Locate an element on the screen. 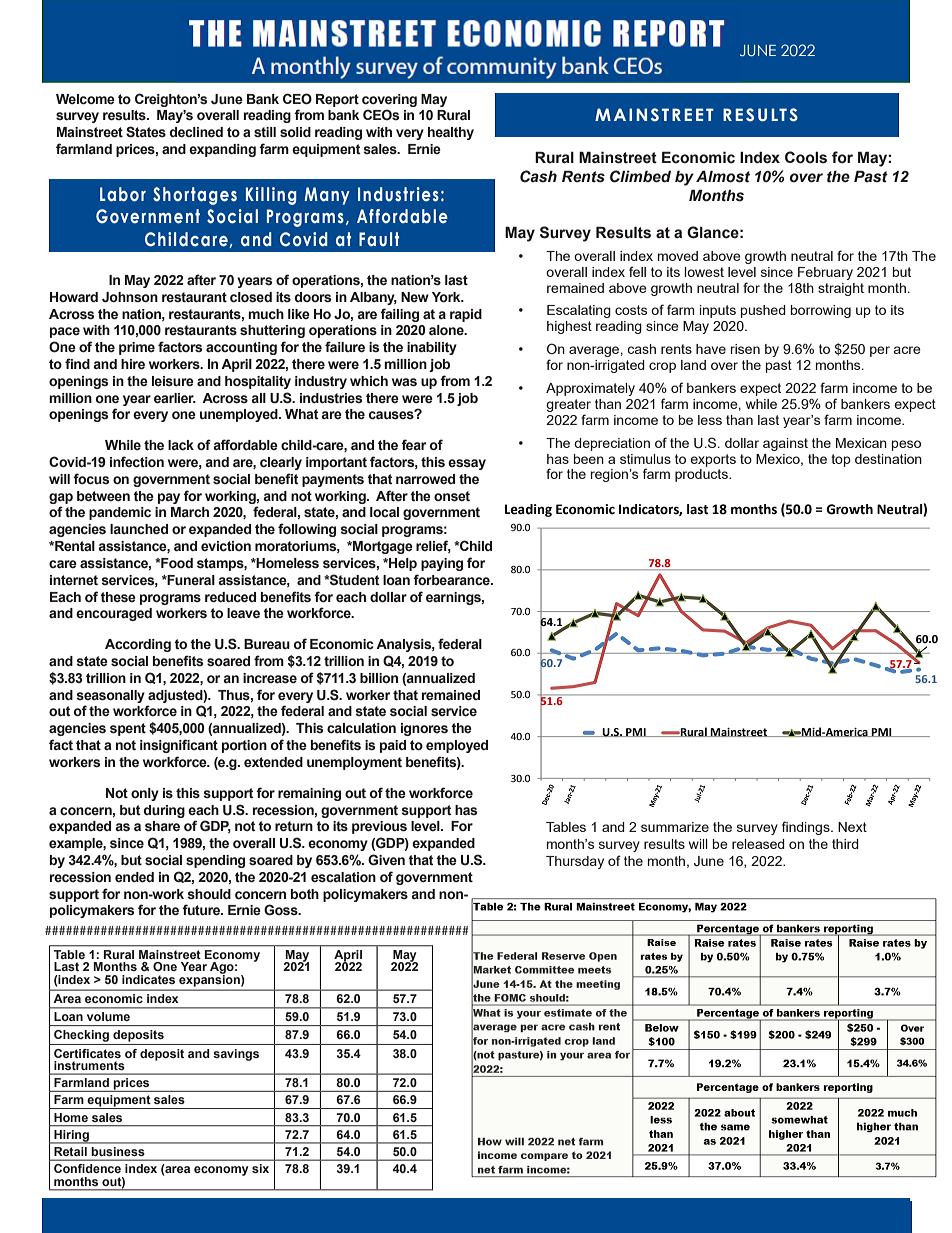  Cools is located at coordinates (806, 157).
